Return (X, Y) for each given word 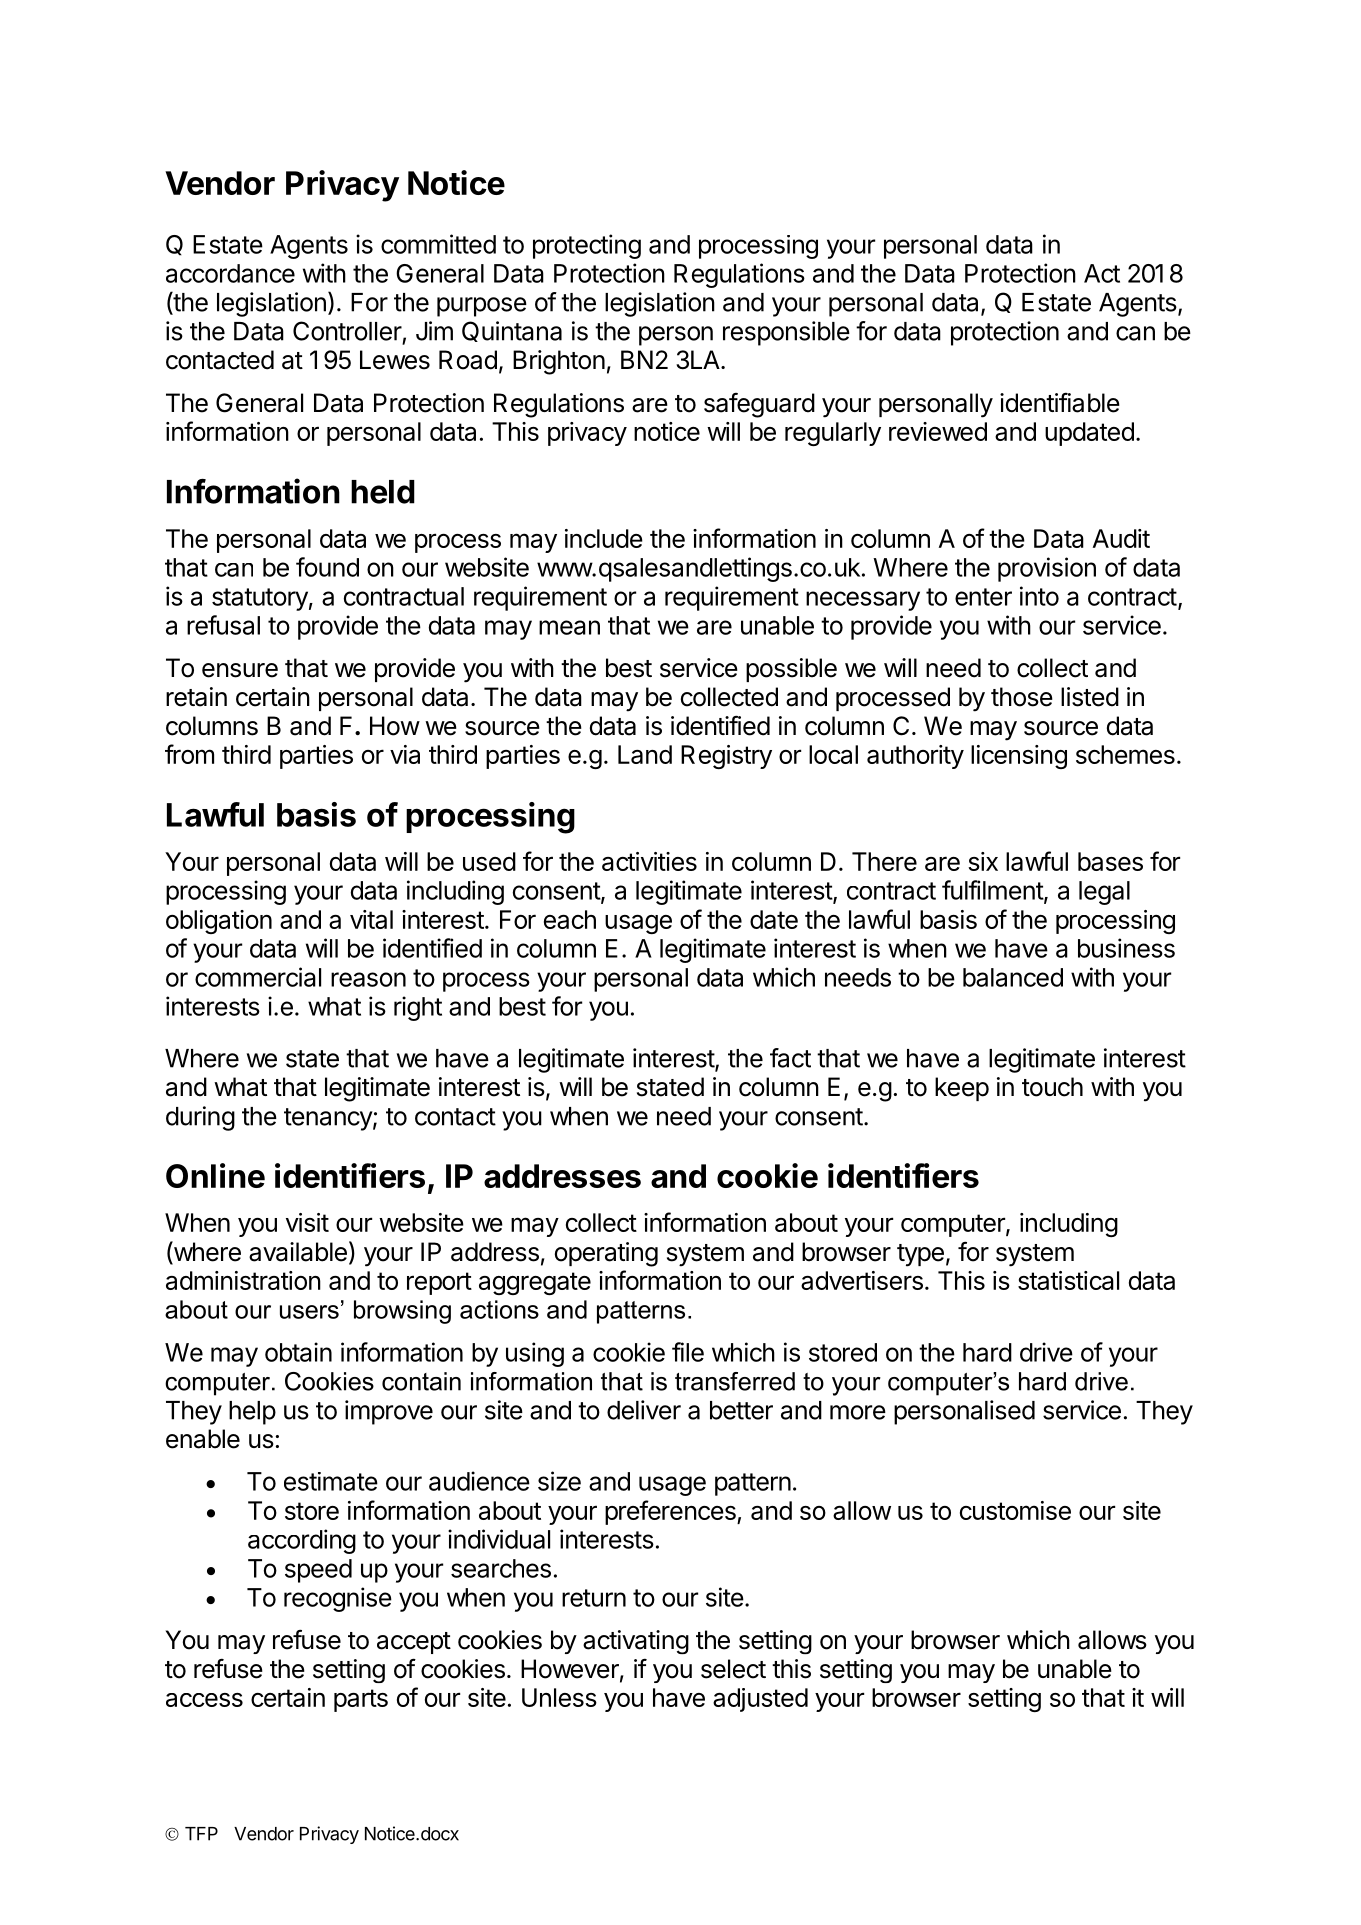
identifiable (1060, 402)
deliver (644, 1410)
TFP (201, 1834)
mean (569, 627)
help (252, 1413)
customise (1015, 1510)
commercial (258, 977)
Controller (347, 331)
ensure (240, 670)
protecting (587, 246)
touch (1052, 1087)
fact (790, 1058)
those (1022, 697)
